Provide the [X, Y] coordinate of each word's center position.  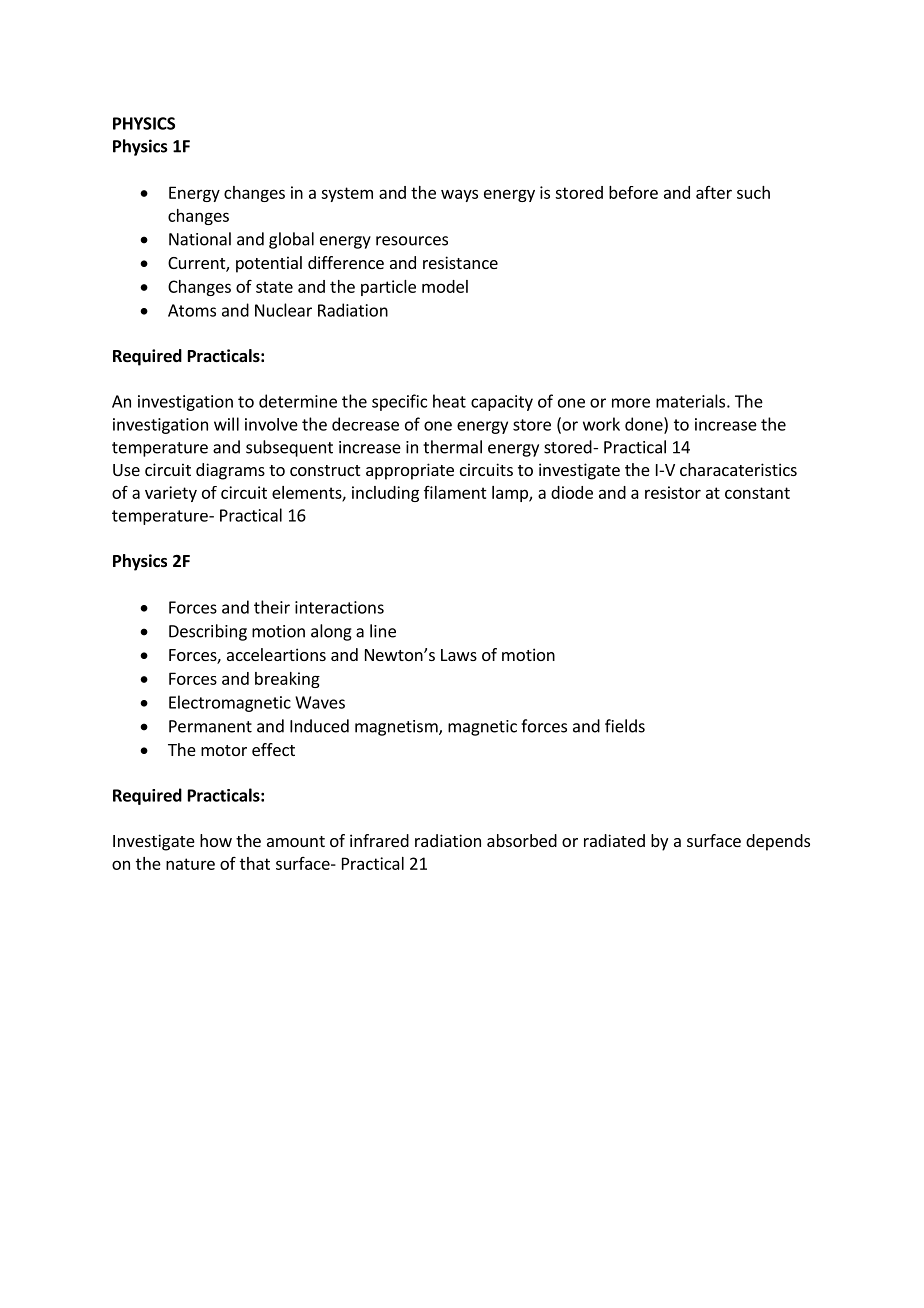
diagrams [230, 471]
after [714, 192]
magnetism [397, 728]
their [272, 607]
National [200, 239]
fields [625, 726]
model [445, 286]
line [383, 631]
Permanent [210, 726]
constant [757, 493]
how [216, 840]
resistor [673, 492]
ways [459, 195]
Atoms [192, 310]
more [631, 403]
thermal [452, 447]
